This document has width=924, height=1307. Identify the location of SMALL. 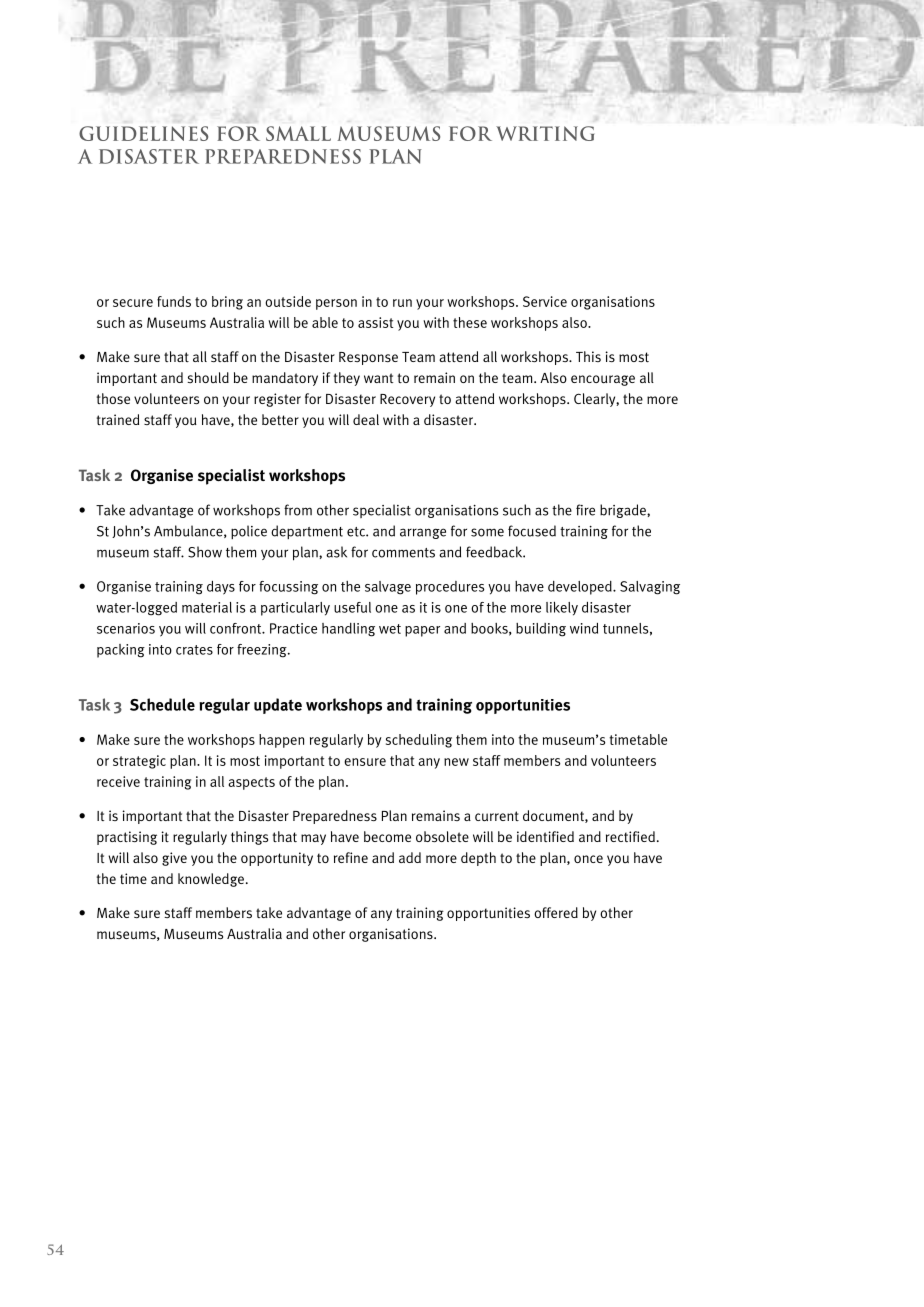
(298, 133).
